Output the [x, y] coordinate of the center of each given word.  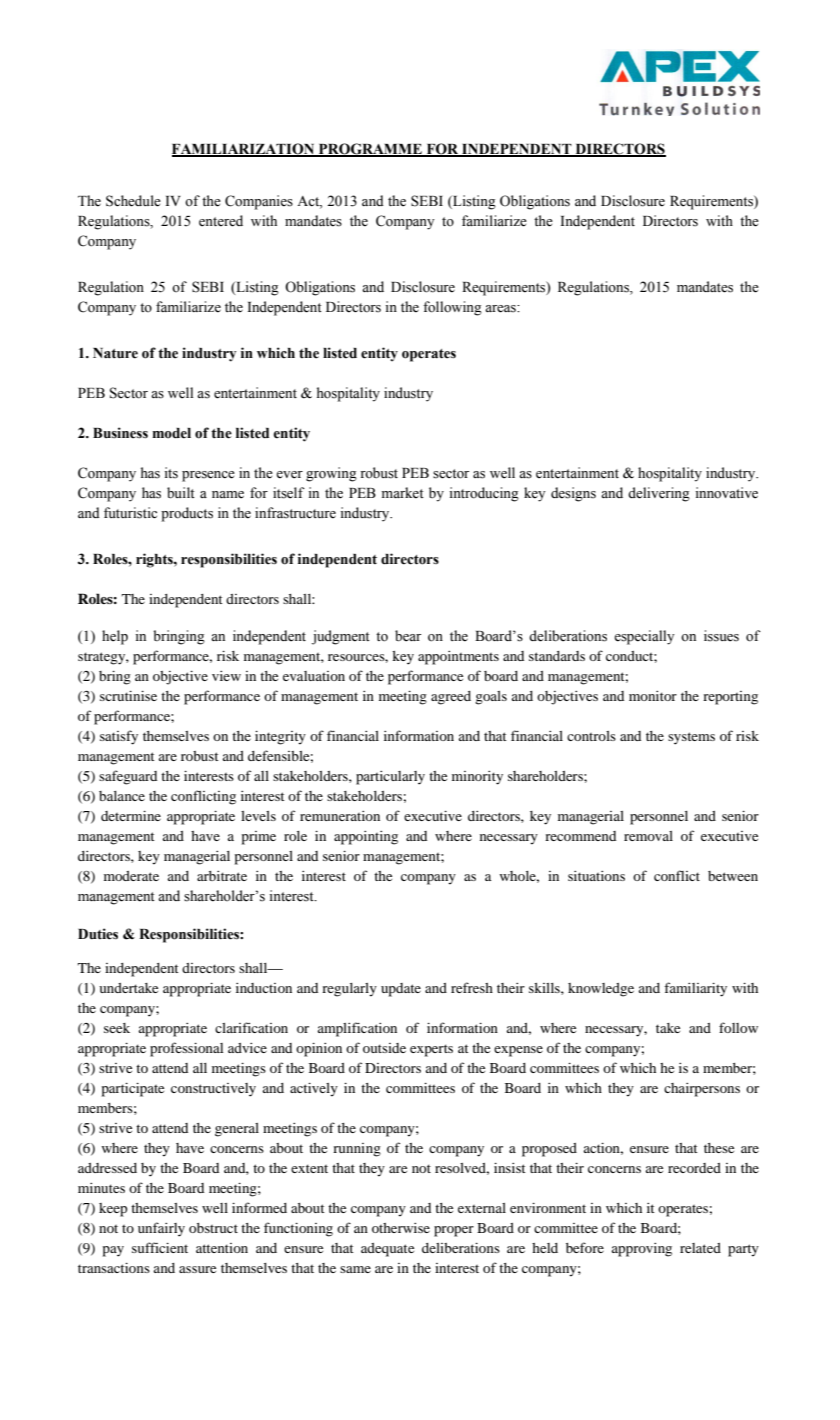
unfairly [161, 1229]
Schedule [133, 201]
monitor [653, 696]
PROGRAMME [370, 149]
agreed [451, 698]
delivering [659, 494]
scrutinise [128, 696]
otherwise [401, 1228]
